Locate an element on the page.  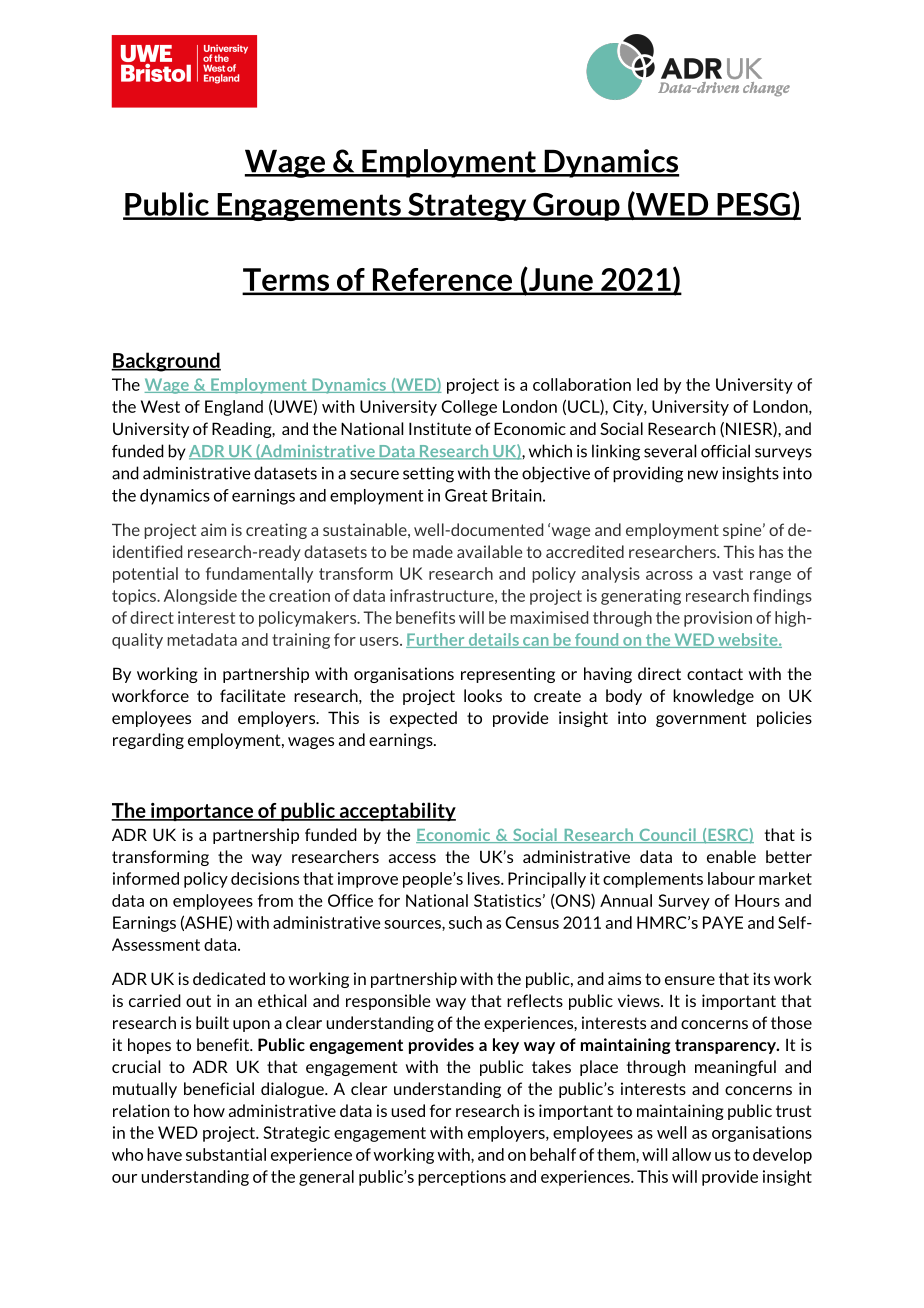
facilitate is located at coordinates (253, 695).
